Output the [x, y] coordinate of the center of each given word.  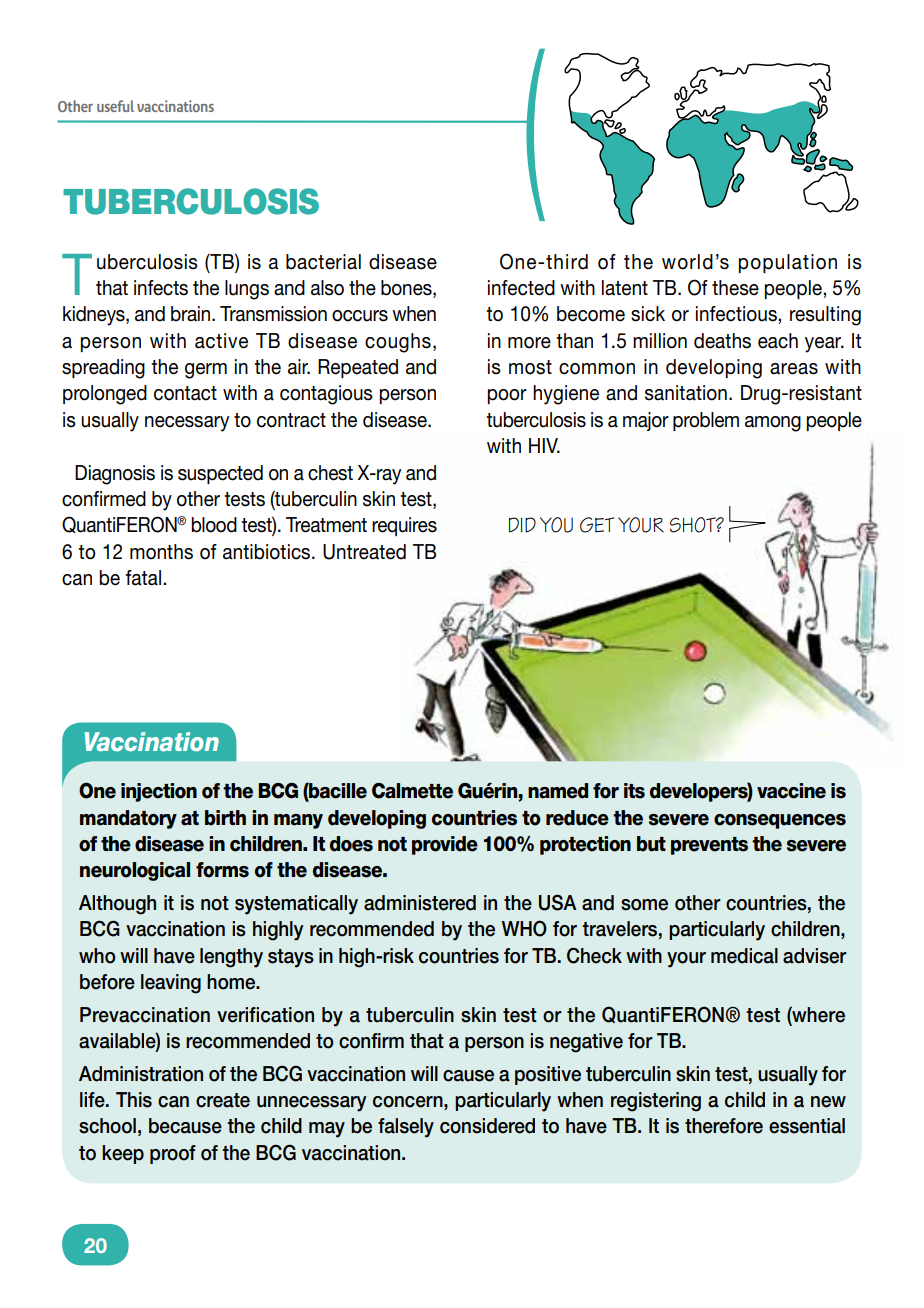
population [787, 263]
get [597, 525]
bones [407, 289]
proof [173, 1154]
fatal [143, 578]
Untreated [364, 552]
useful [115, 106]
